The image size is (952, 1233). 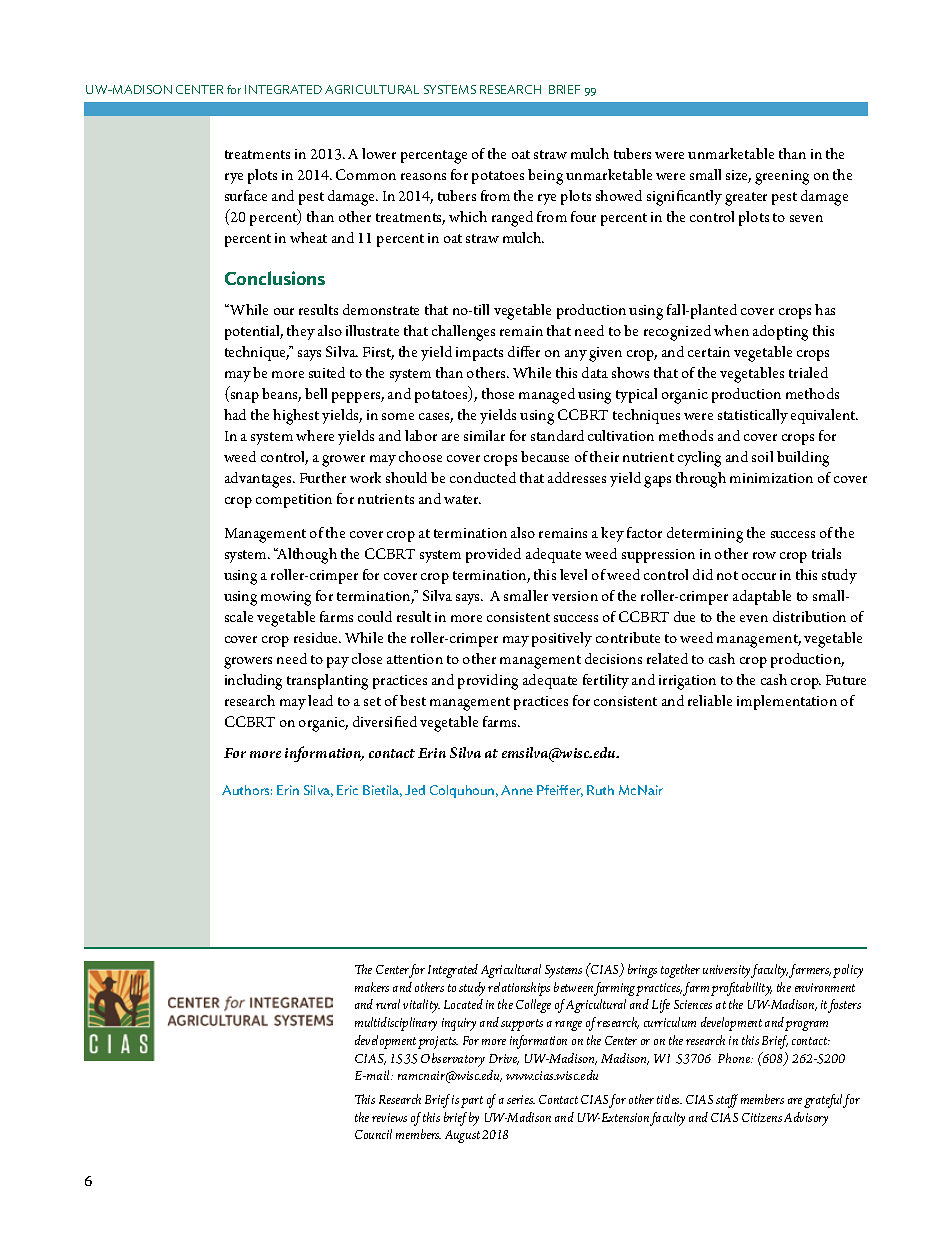 I want to click on being, so click(x=545, y=177).
